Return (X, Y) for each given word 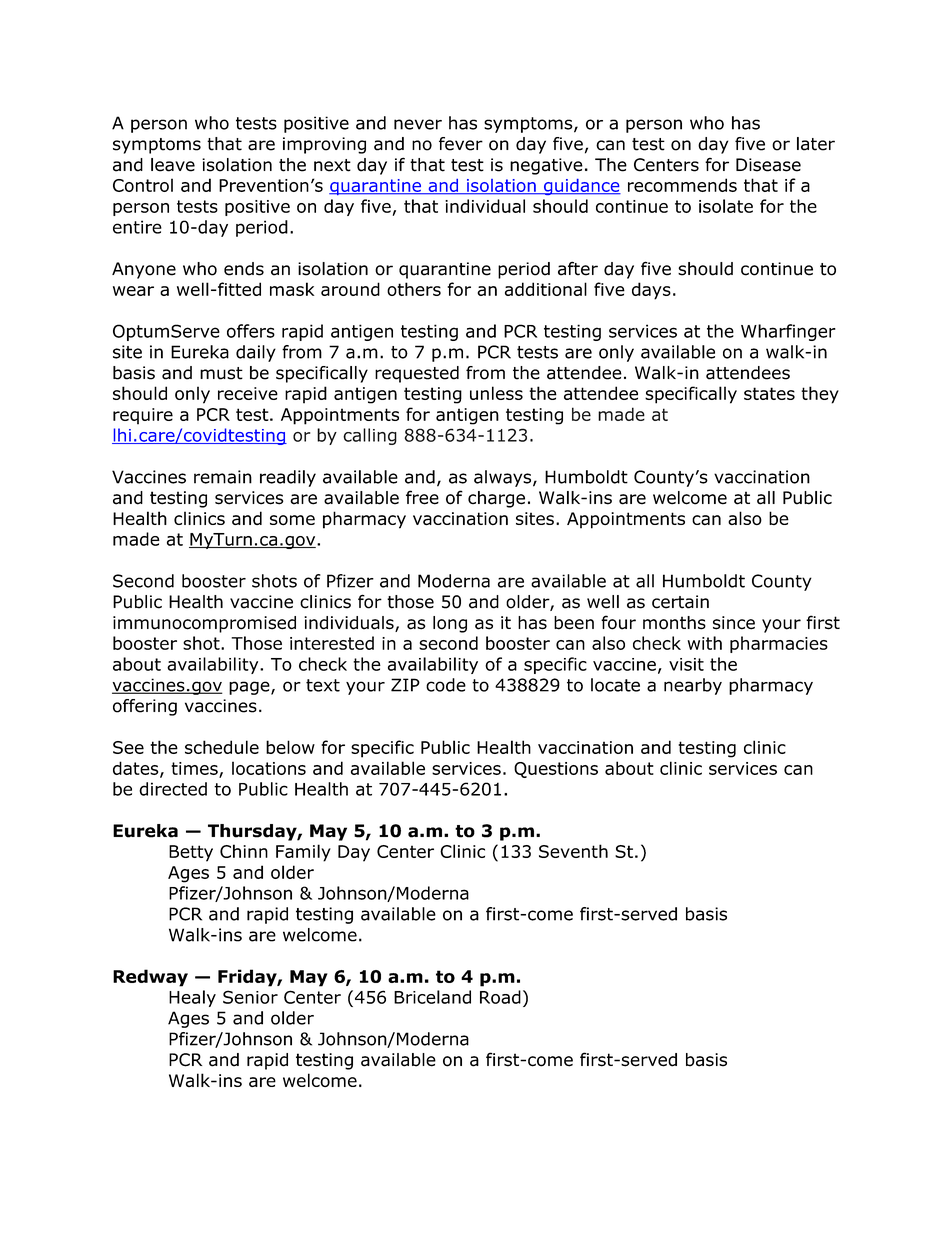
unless (496, 393)
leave (173, 165)
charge (496, 499)
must (221, 373)
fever (461, 144)
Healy (192, 998)
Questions (556, 770)
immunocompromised (204, 624)
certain (680, 602)
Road (500, 997)
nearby (693, 686)
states (769, 393)
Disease (768, 165)
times (195, 769)
